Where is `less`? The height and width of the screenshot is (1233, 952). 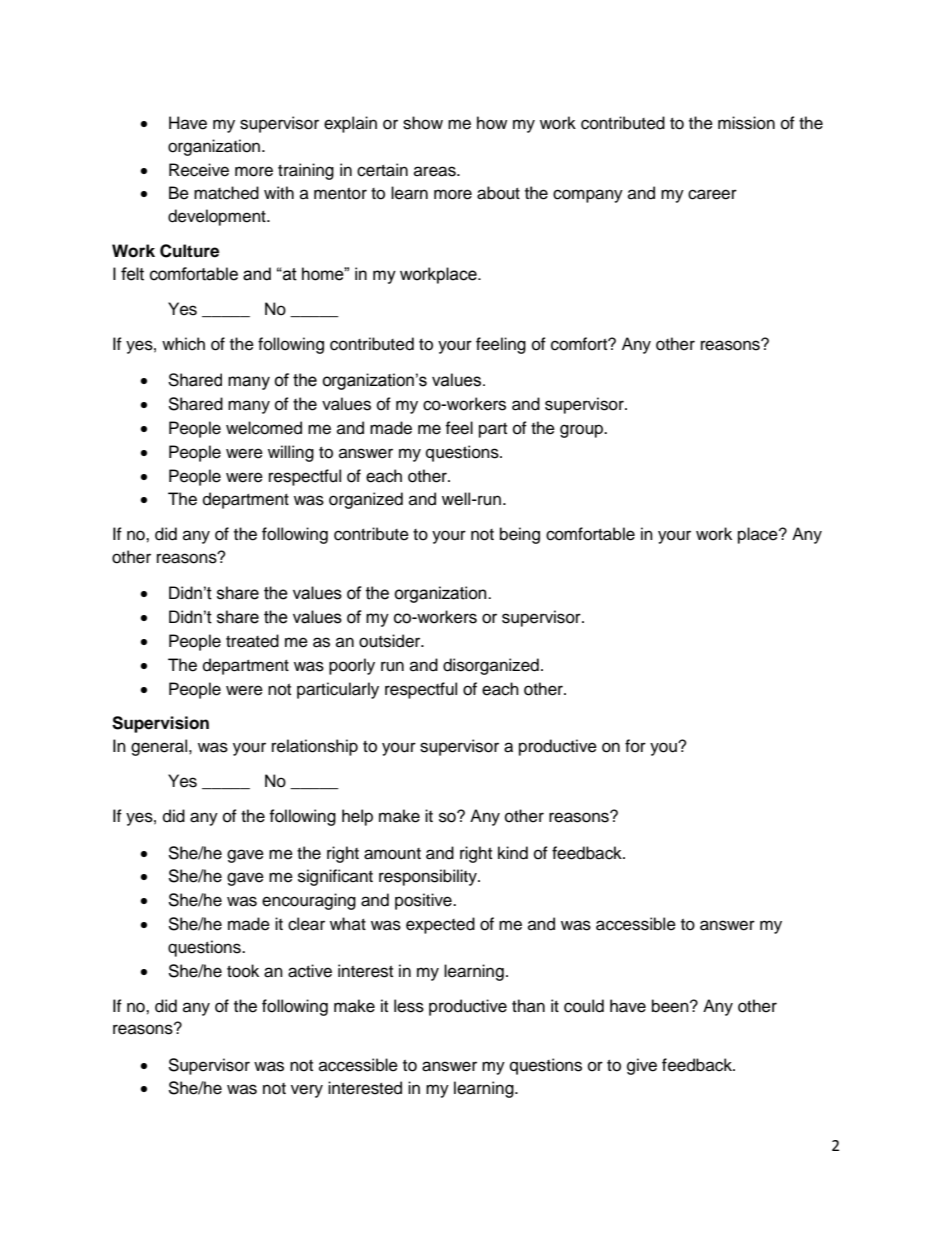 less is located at coordinates (409, 1006).
